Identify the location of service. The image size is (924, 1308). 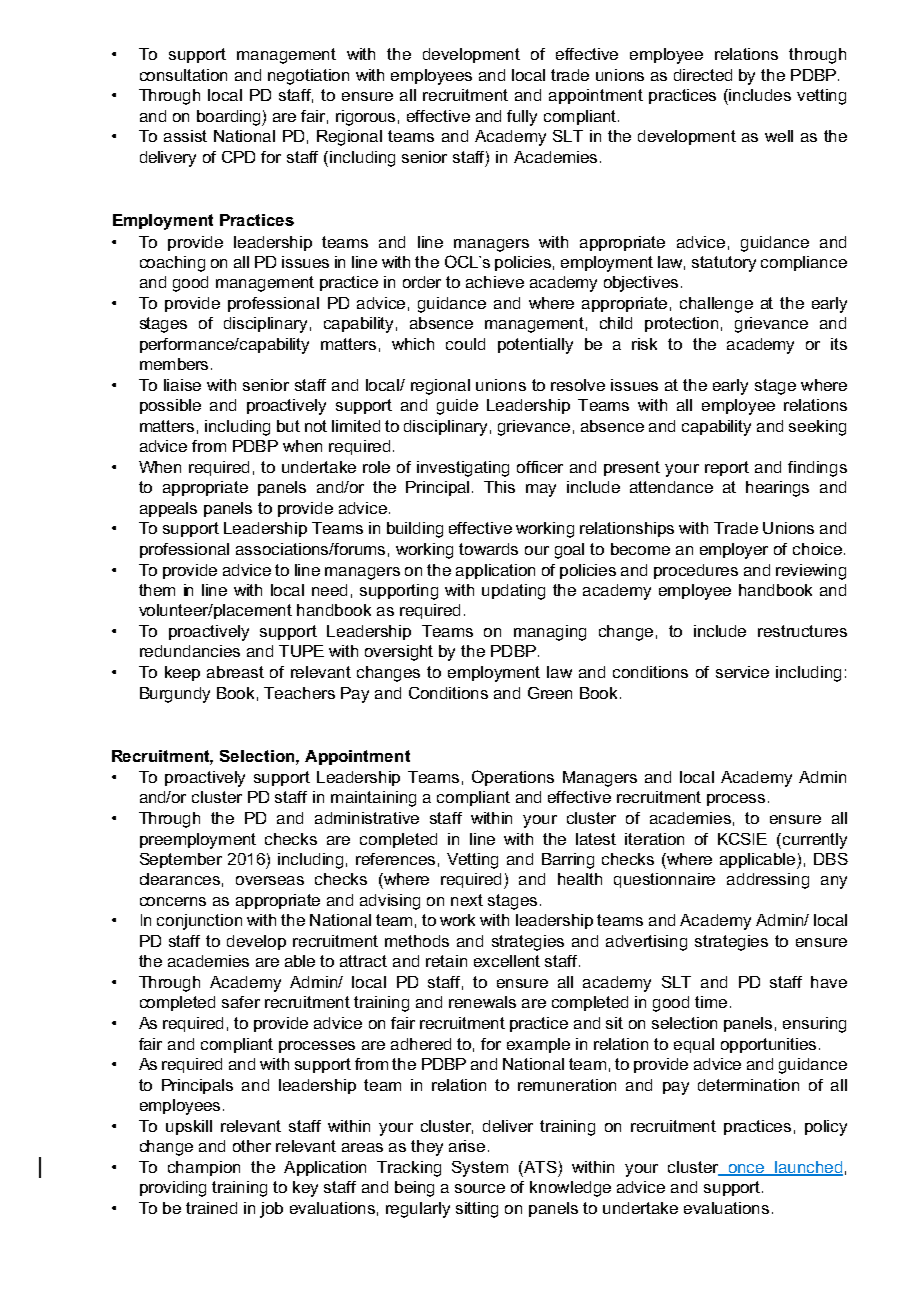
(742, 672).
